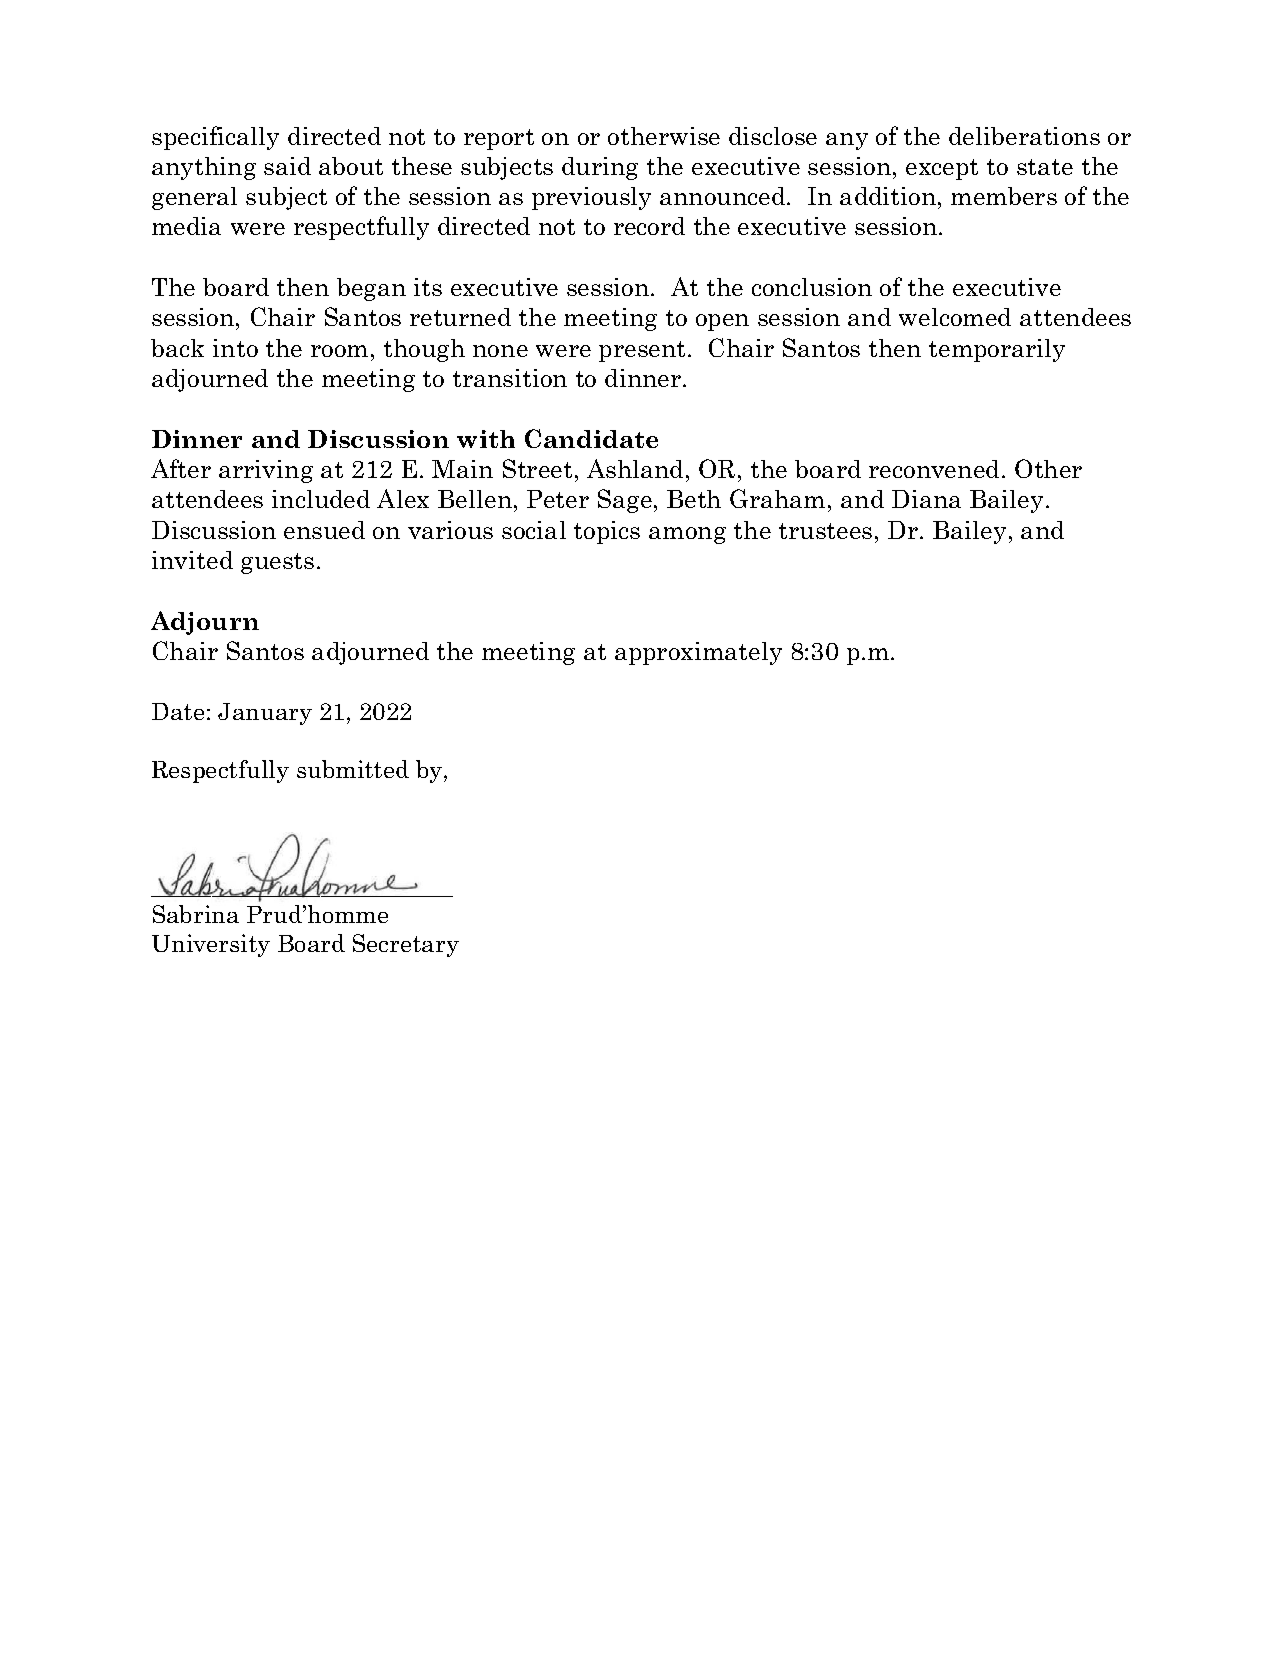 This screenshot has width=1287, height=1665. Describe the element at coordinates (934, 469) in the screenshot. I see `reconvened` at that location.
